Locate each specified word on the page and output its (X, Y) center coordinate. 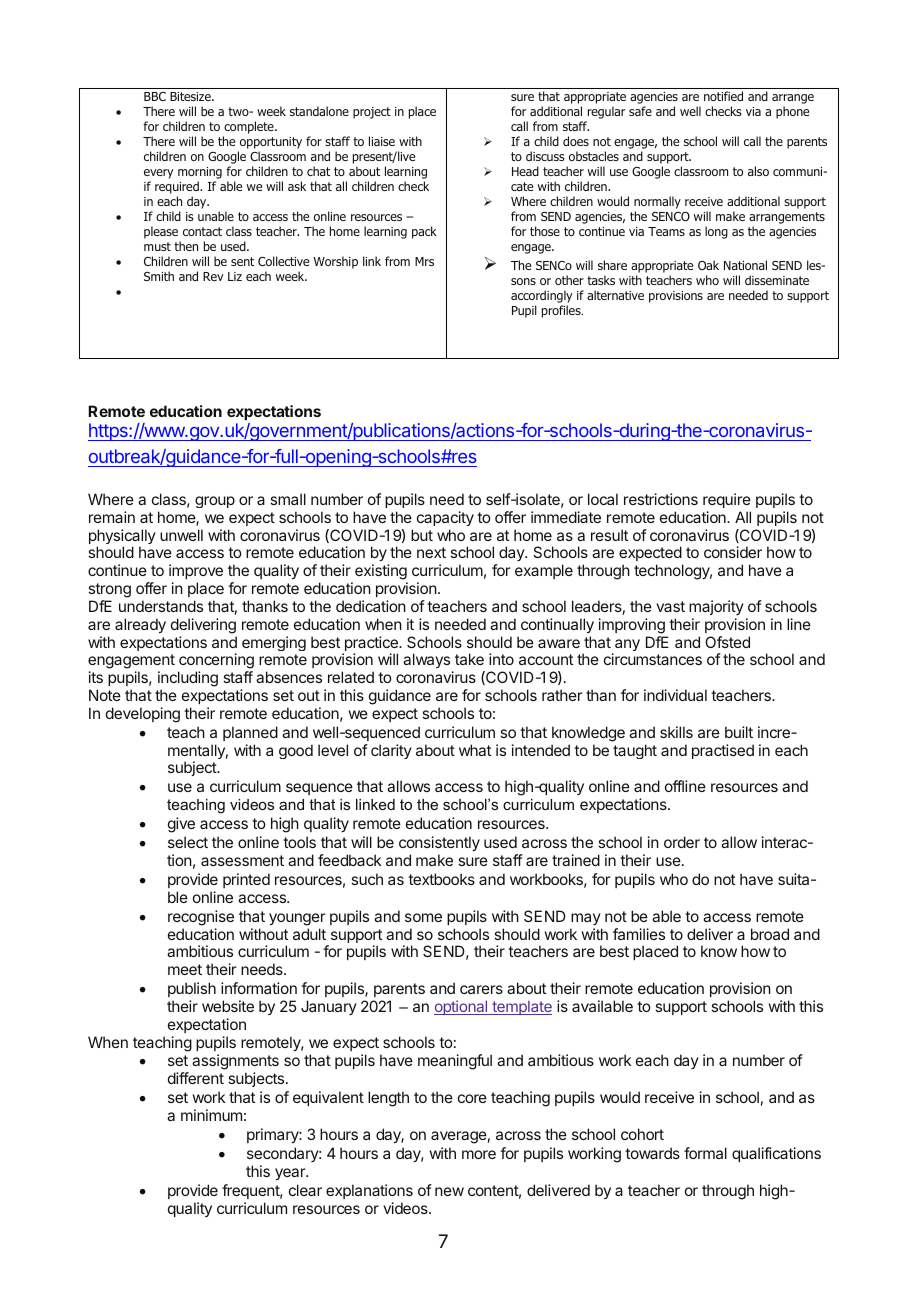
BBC (155, 96)
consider (733, 552)
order (682, 842)
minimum (211, 1115)
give (181, 825)
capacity (445, 518)
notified (723, 96)
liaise (382, 141)
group (215, 502)
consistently (439, 843)
